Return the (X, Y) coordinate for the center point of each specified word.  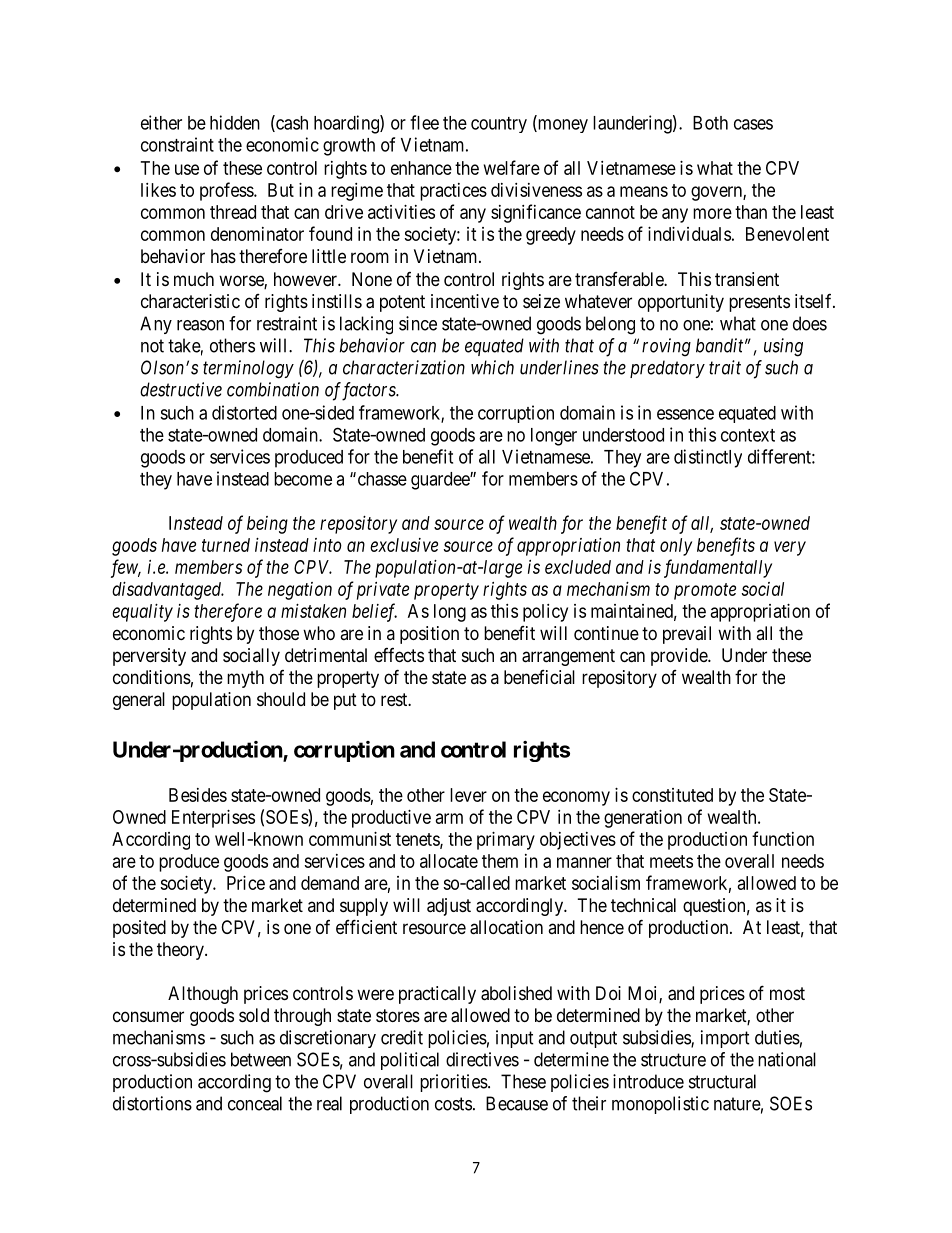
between (261, 1059)
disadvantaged (168, 591)
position (429, 635)
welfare (512, 167)
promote (705, 591)
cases (753, 124)
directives (482, 1059)
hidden (235, 122)
